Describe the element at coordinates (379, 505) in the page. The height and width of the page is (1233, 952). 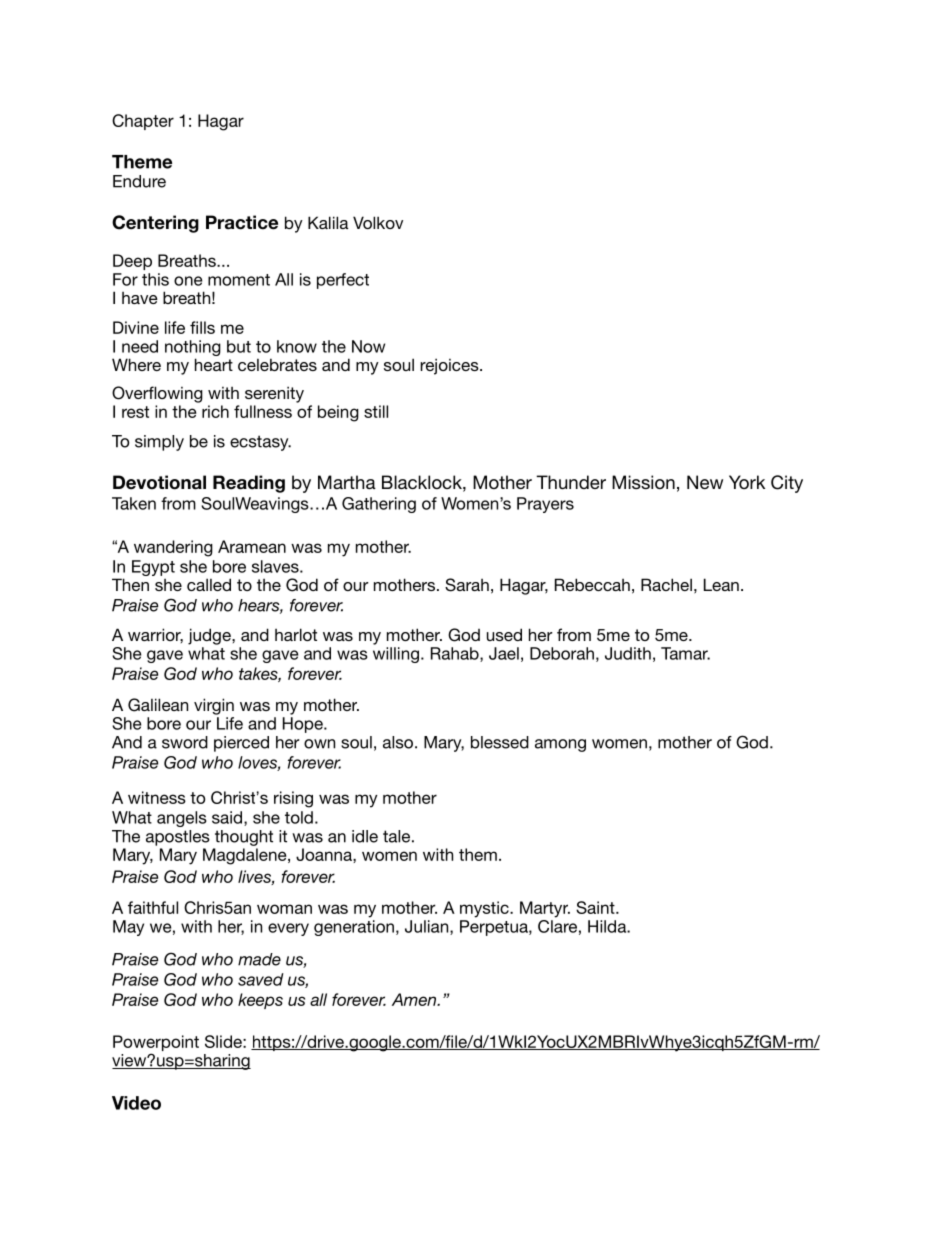
I see `Gathering` at that location.
